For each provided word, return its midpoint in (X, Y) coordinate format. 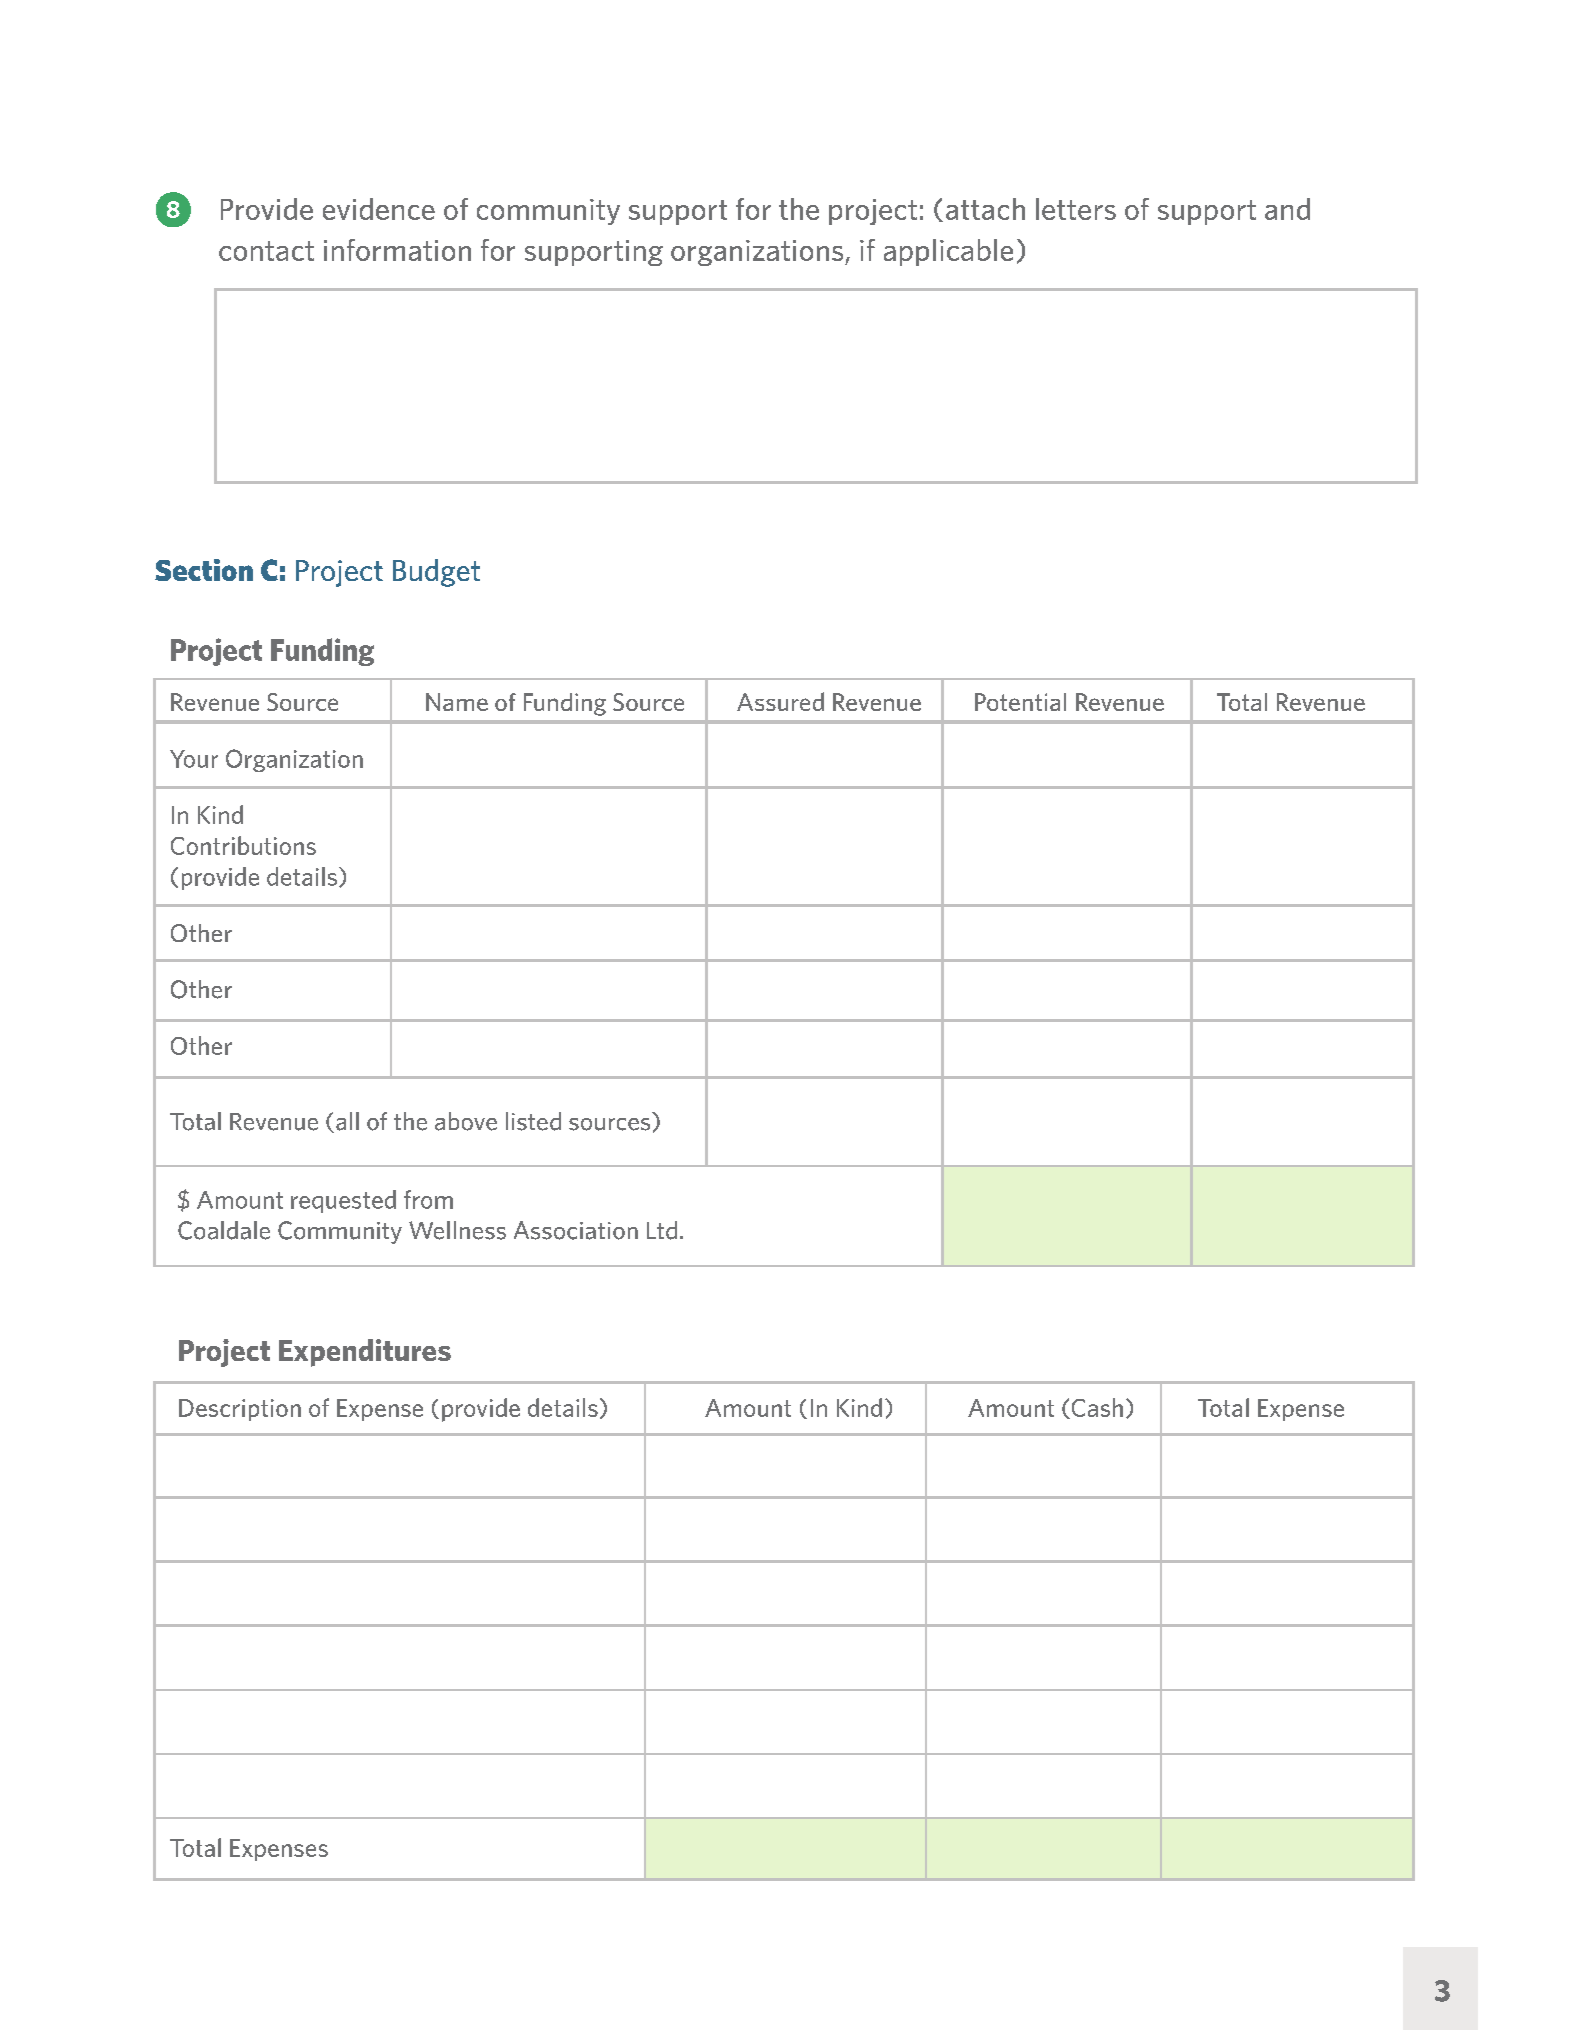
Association (576, 1230)
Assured (780, 701)
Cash (1096, 1408)
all (347, 1121)
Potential (1020, 702)
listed (533, 1121)
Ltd (662, 1230)
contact (266, 251)
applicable (948, 252)
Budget (436, 573)
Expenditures (365, 1353)
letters (1076, 209)
